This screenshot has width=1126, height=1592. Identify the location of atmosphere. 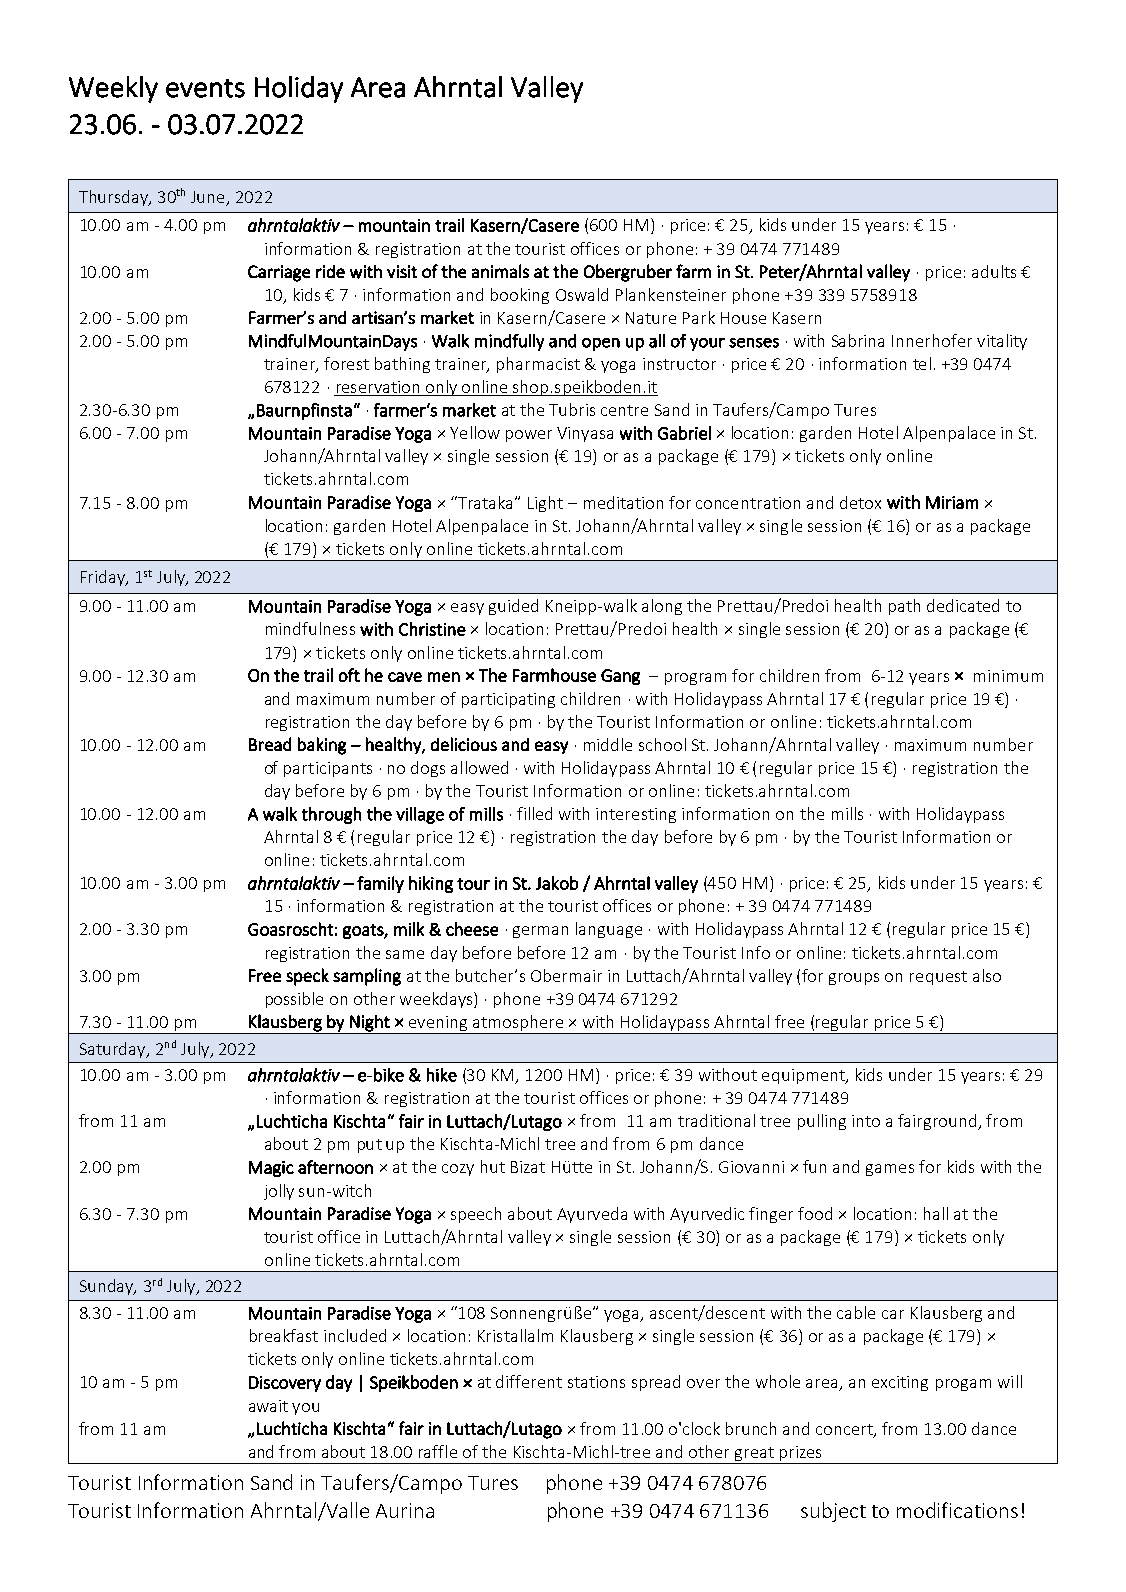
(517, 1024).
